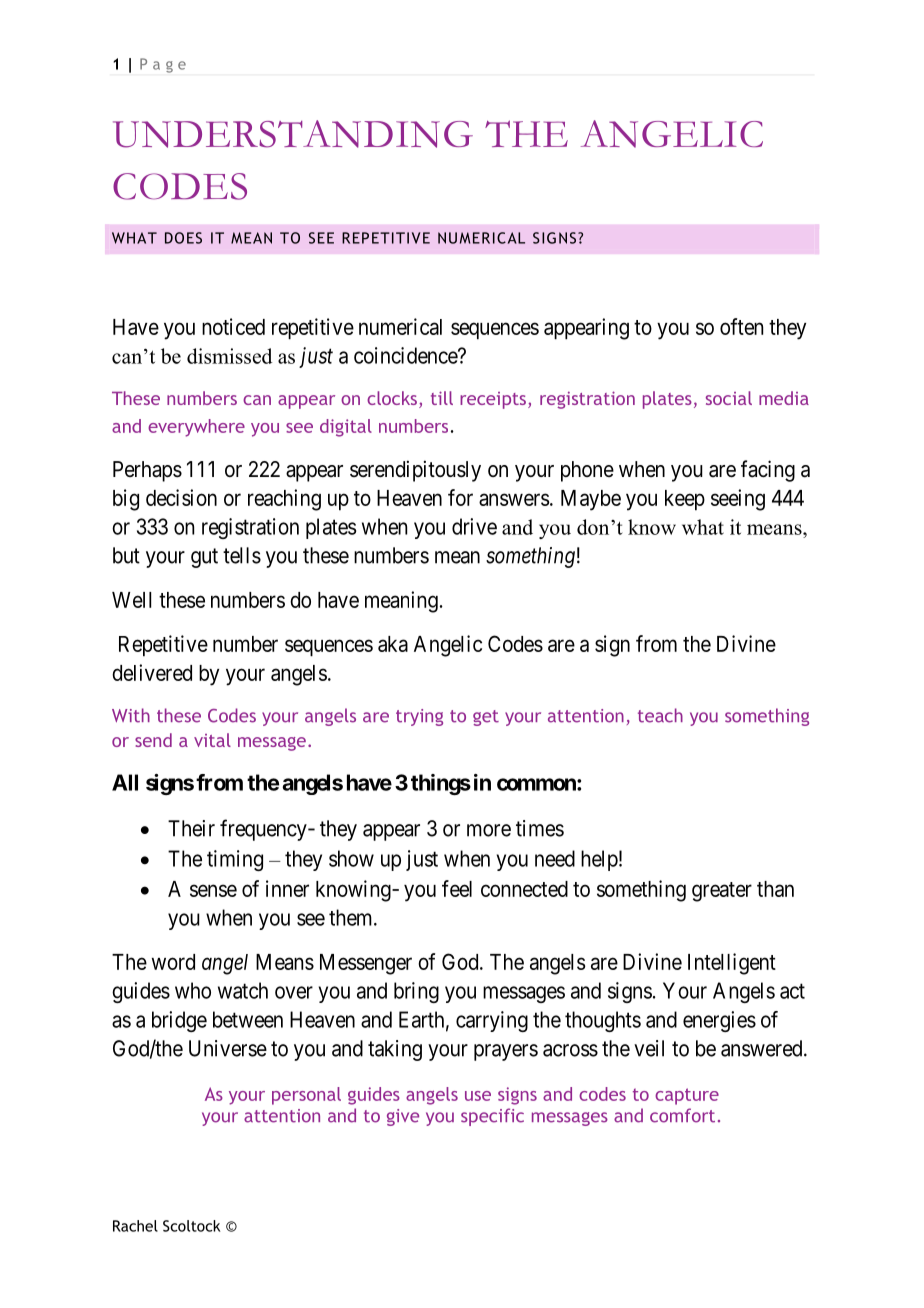 This document has height=1308, width=924. What do you see at coordinates (474, 526) in the document?
I see `drive` at bounding box center [474, 526].
